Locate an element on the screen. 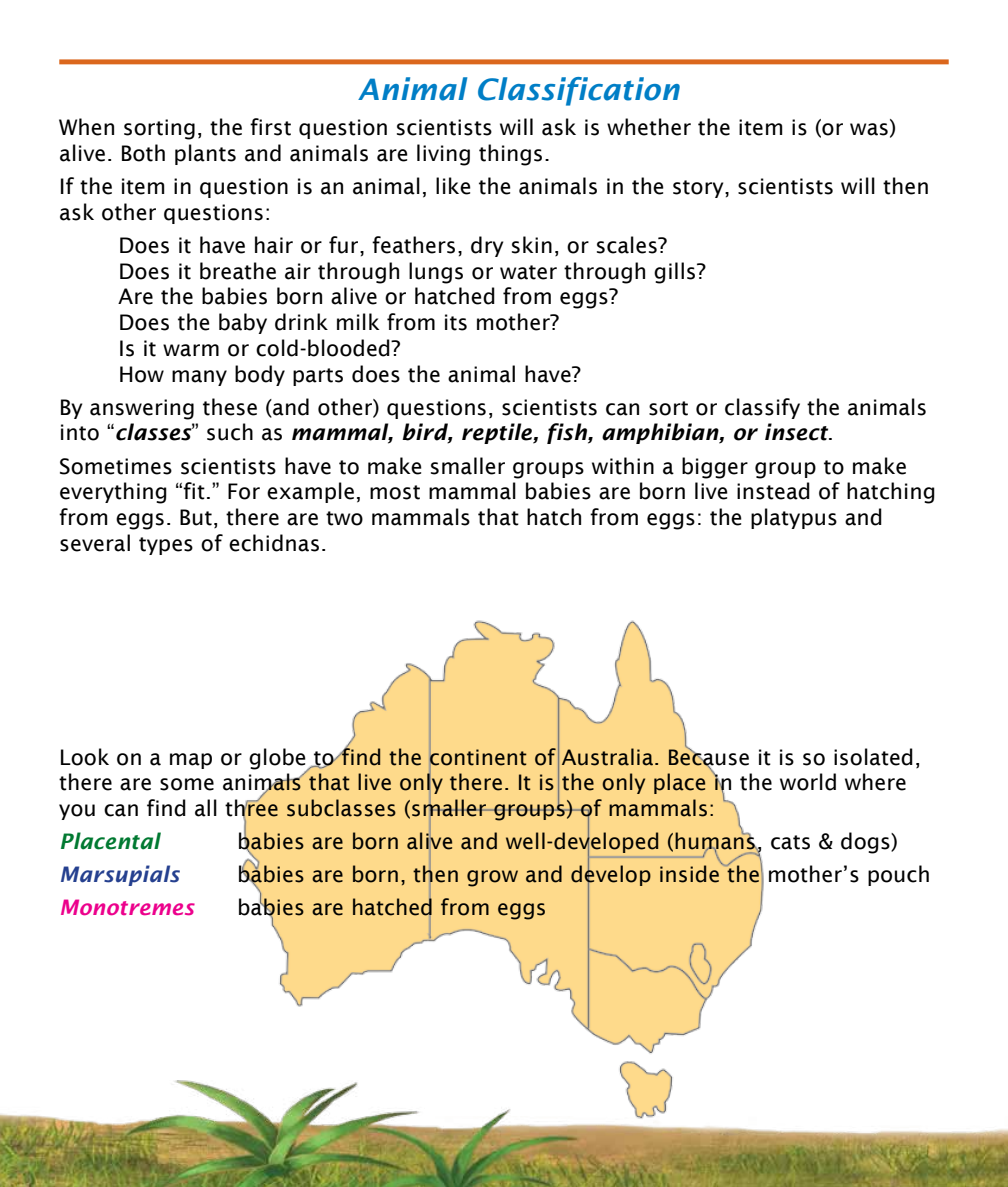 The width and height of the screenshot is (1008, 1187). Marsupials is located at coordinates (120, 875).
